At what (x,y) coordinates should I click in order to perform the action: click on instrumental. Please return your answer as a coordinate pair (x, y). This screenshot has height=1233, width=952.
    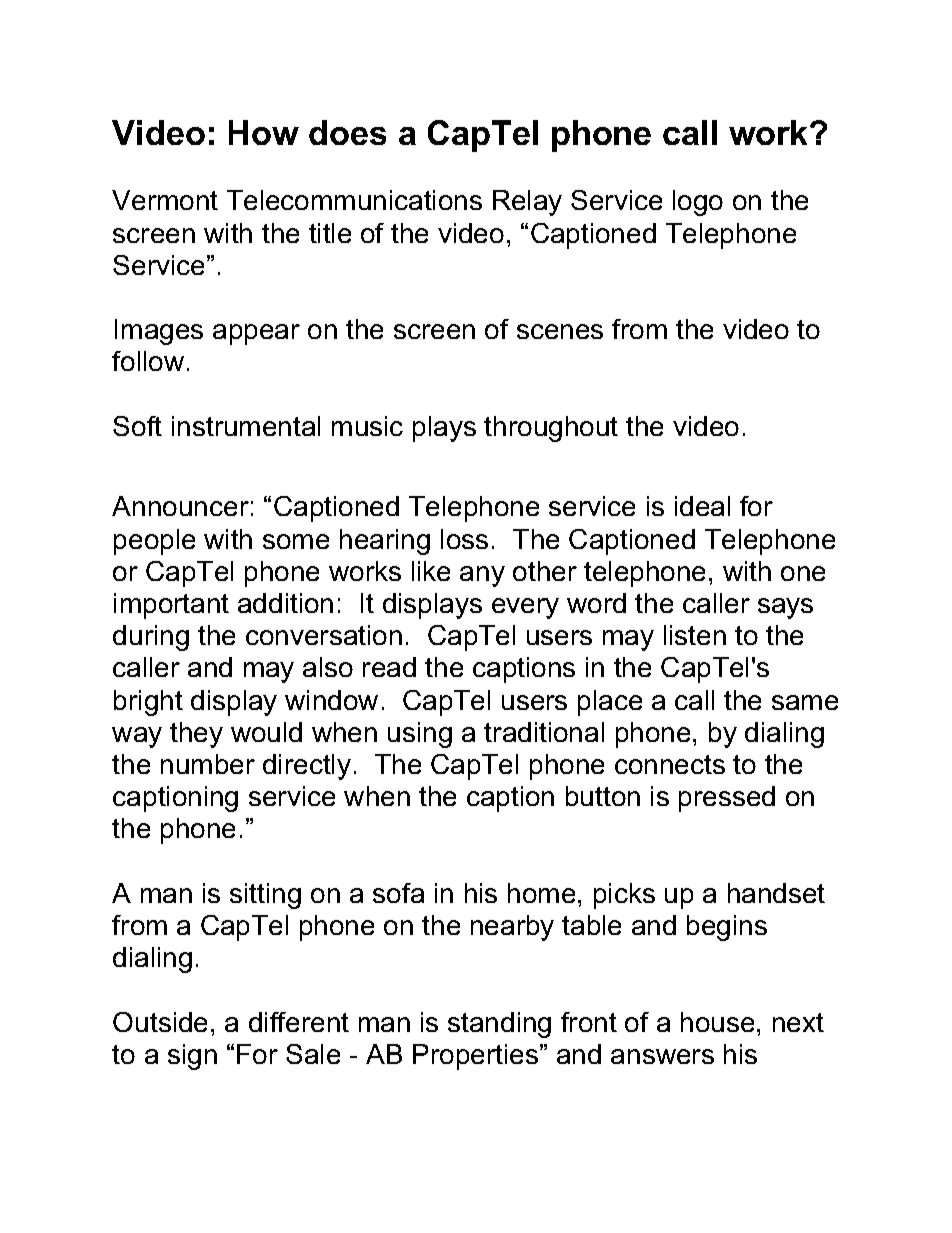
    Looking at the image, I should click on (246, 426).
